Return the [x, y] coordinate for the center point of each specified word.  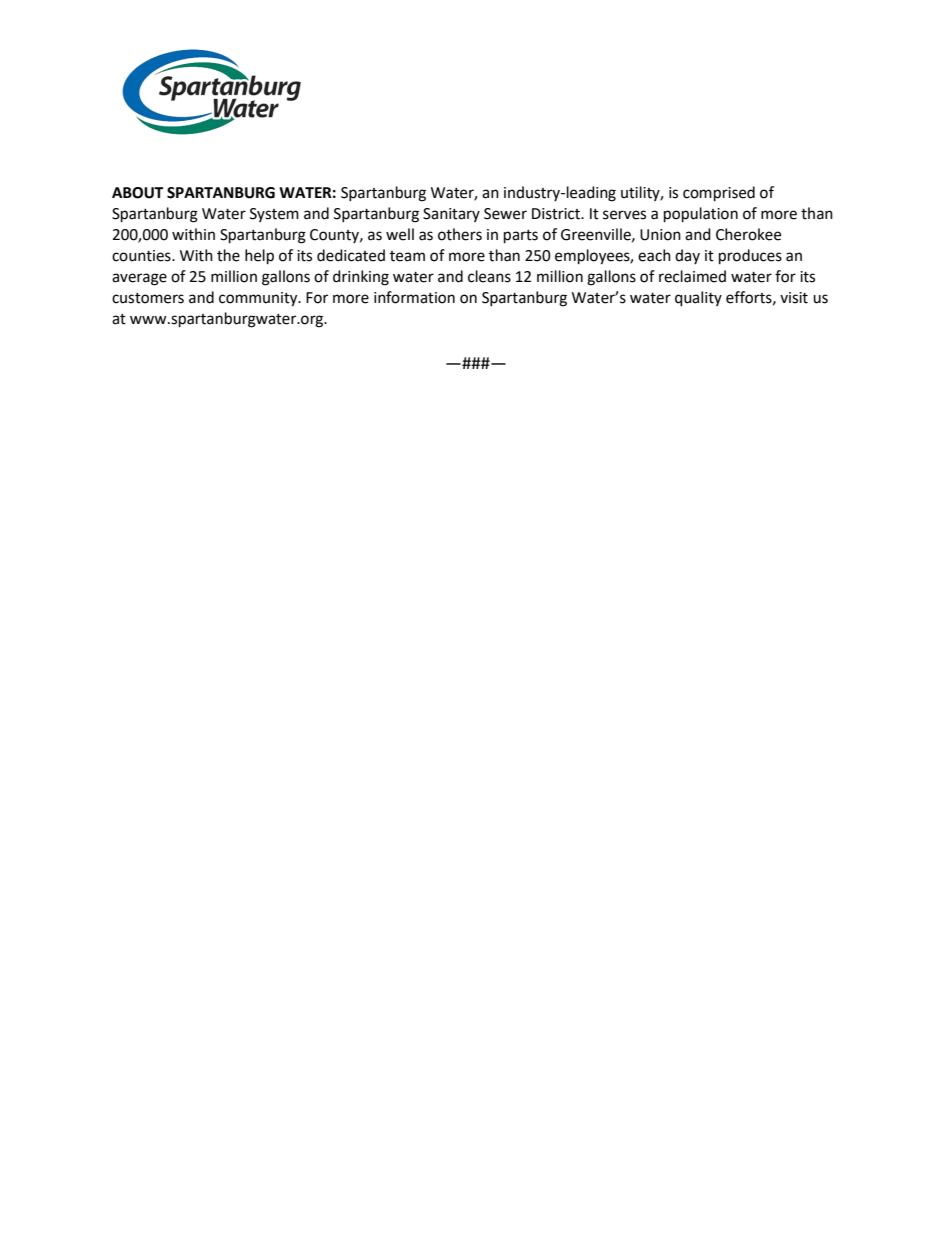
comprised [719, 194]
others [460, 234]
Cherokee [748, 234]
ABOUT [137, 193]
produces [750, 257]
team [407, 256]
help [259, 257]
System [274, 215]
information [414, 297]
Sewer [505, 214]
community [259, 299]
